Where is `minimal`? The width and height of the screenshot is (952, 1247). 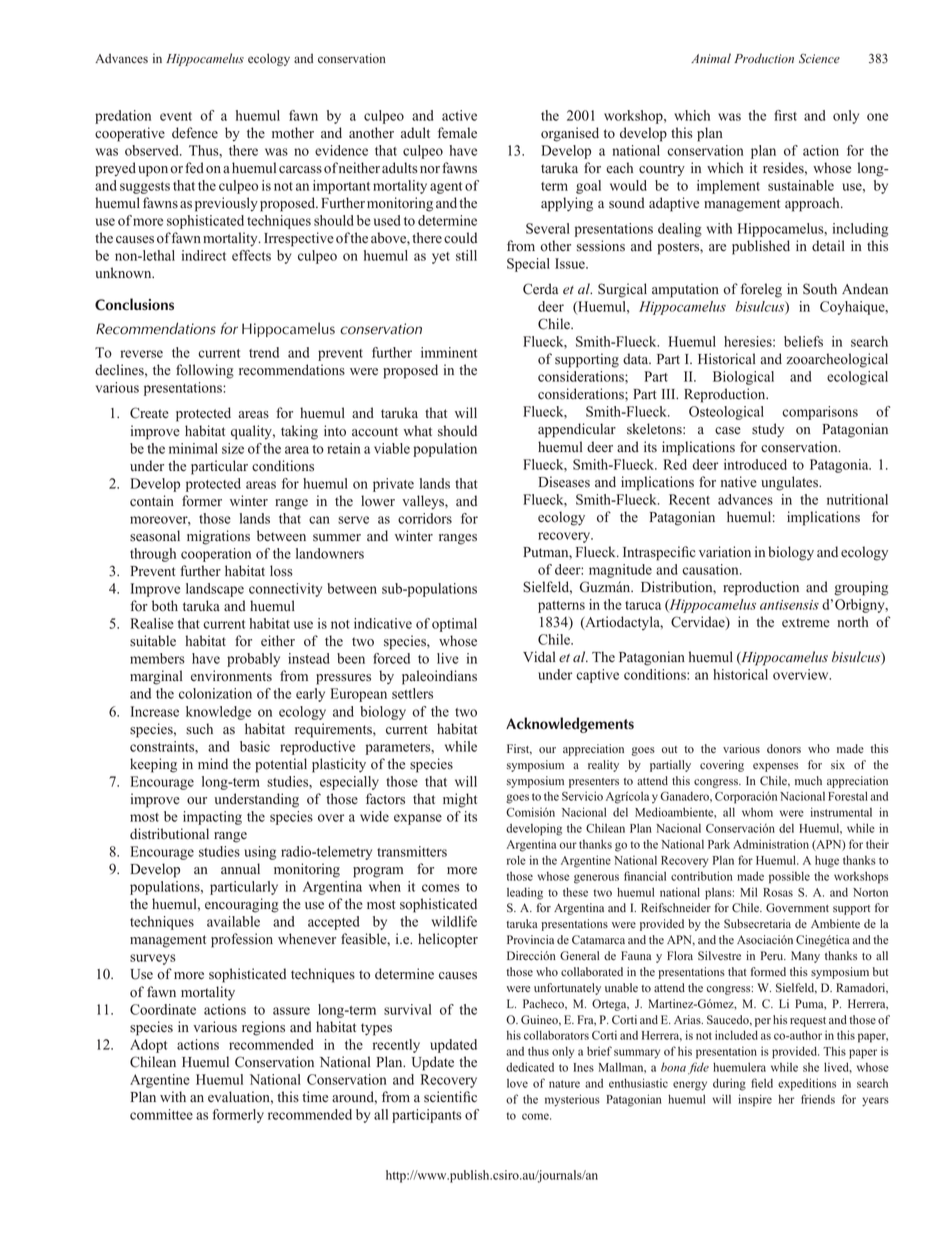 minimal is located at coordinates (193, 448).
